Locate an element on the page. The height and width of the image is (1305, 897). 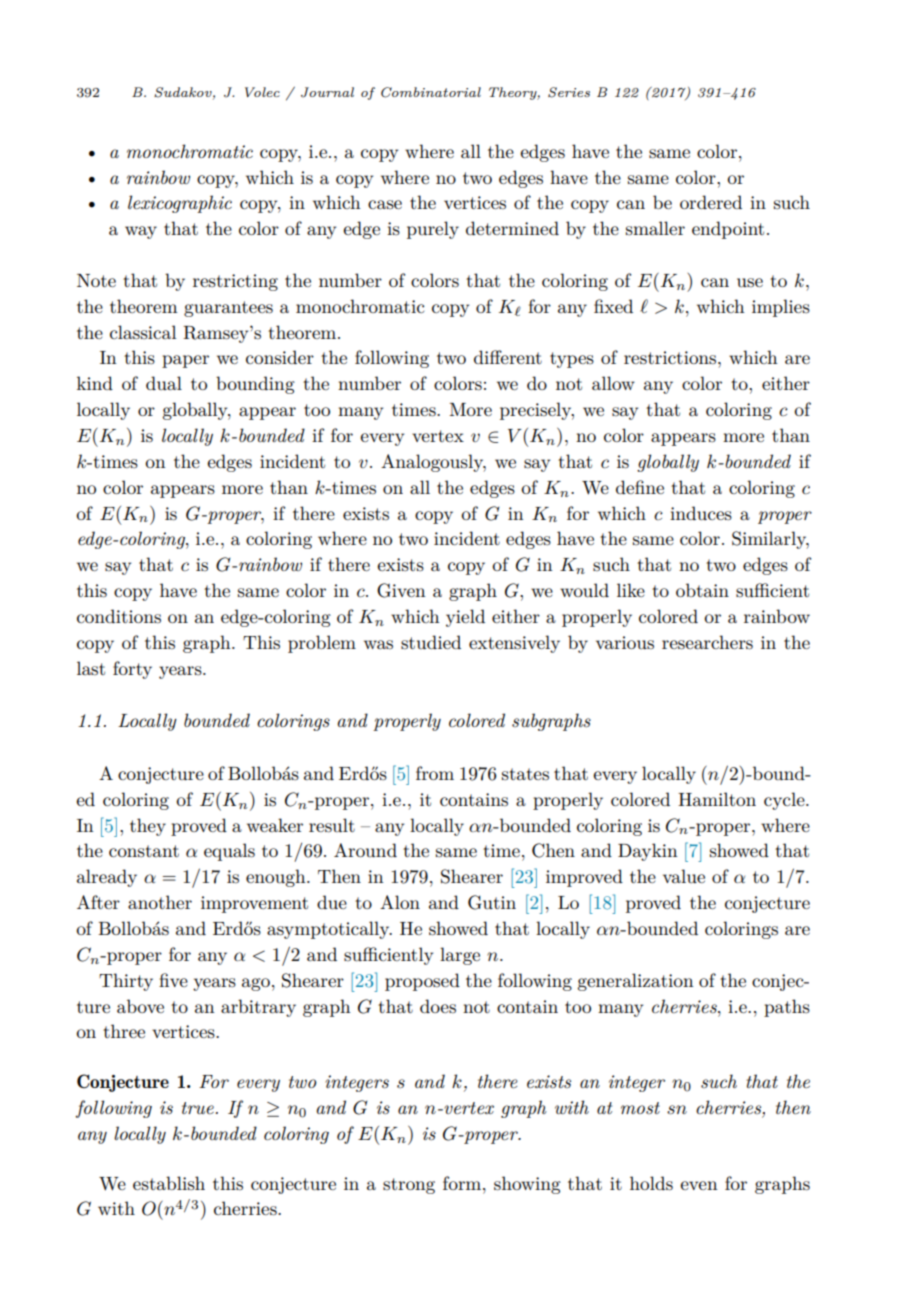
even is located at coordinates (699, 1185).
